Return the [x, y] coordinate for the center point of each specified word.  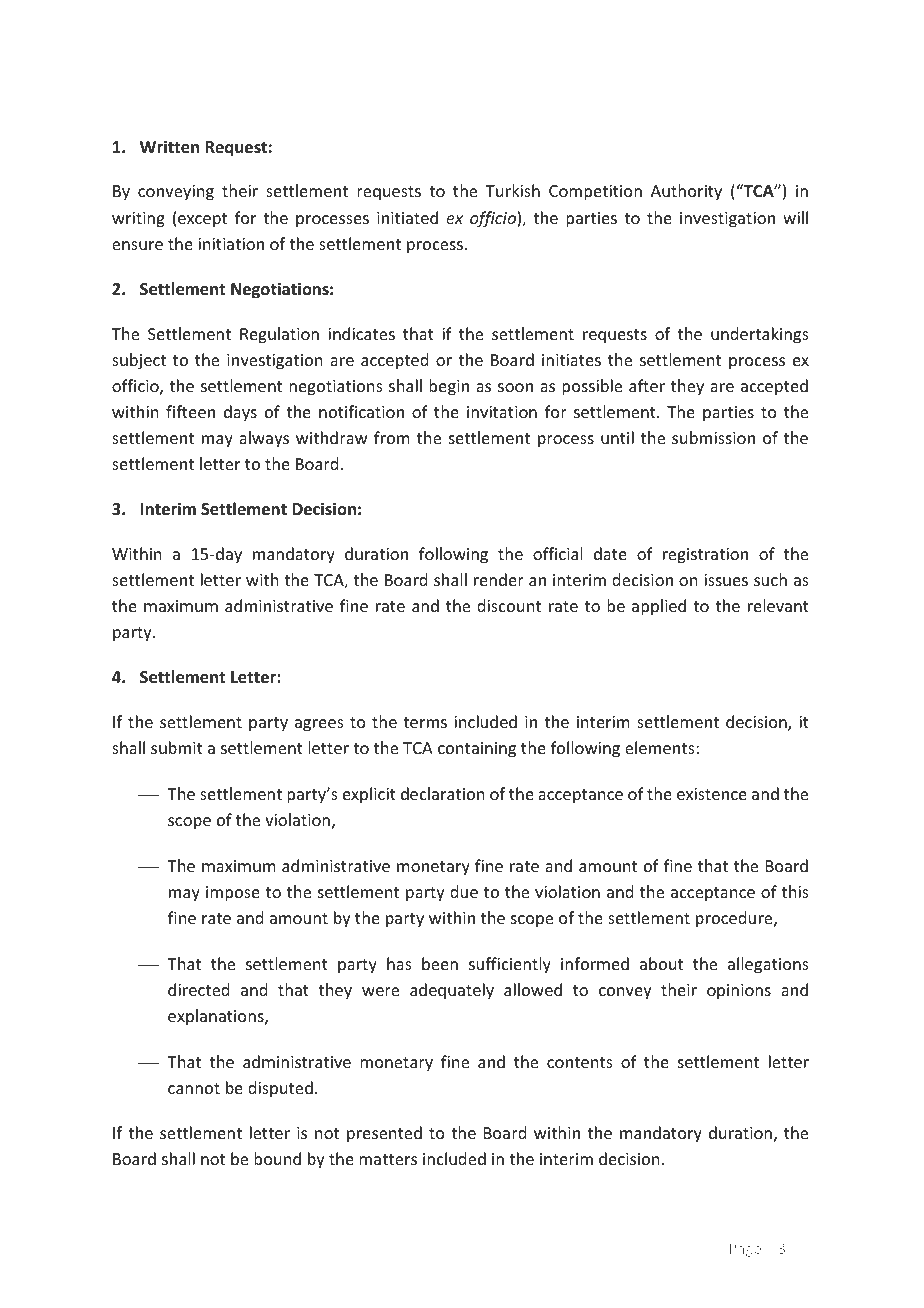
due [464, 891]
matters [388, 1159]
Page [745, 1250]
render [499, 579]
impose [233, 894]
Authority [686, 192]
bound [277, 1158]
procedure [735, 919]
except [202, 220]
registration [705, 556]
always [264, 439]
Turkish [513, 190]
